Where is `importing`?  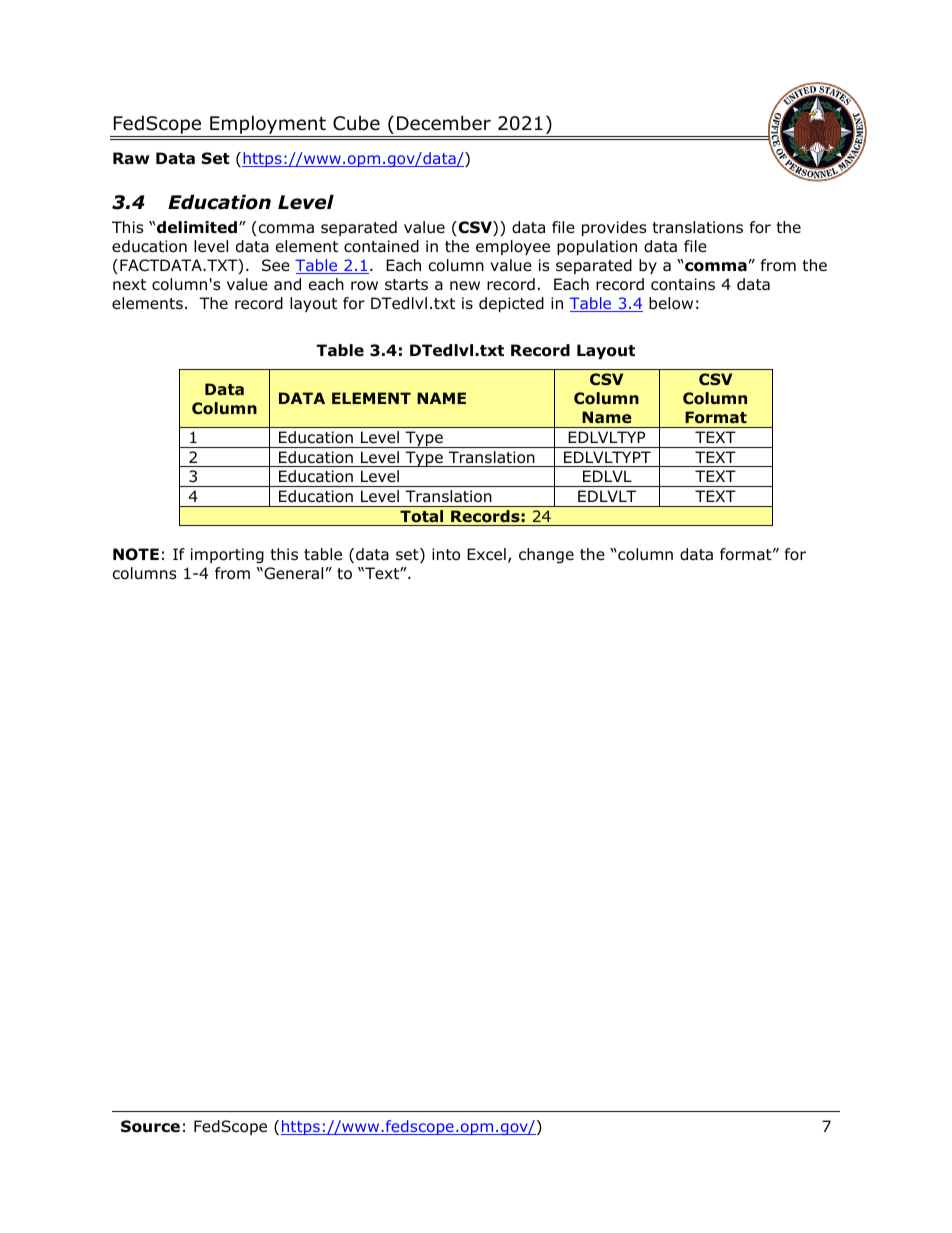
importing is located at coordinates (227, 556).
